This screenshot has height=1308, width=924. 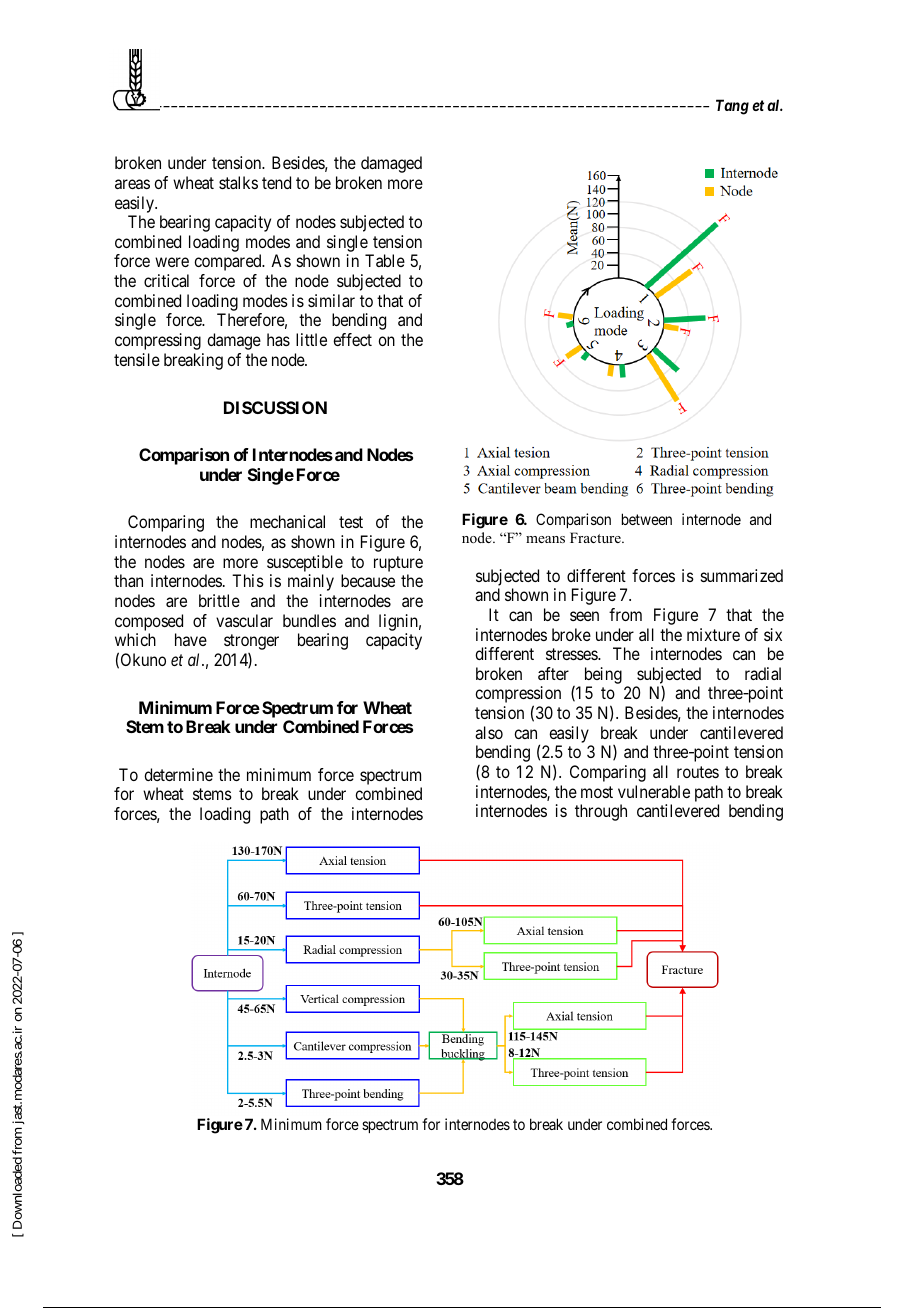 I want to click on because, so click(x=368, y=580).
